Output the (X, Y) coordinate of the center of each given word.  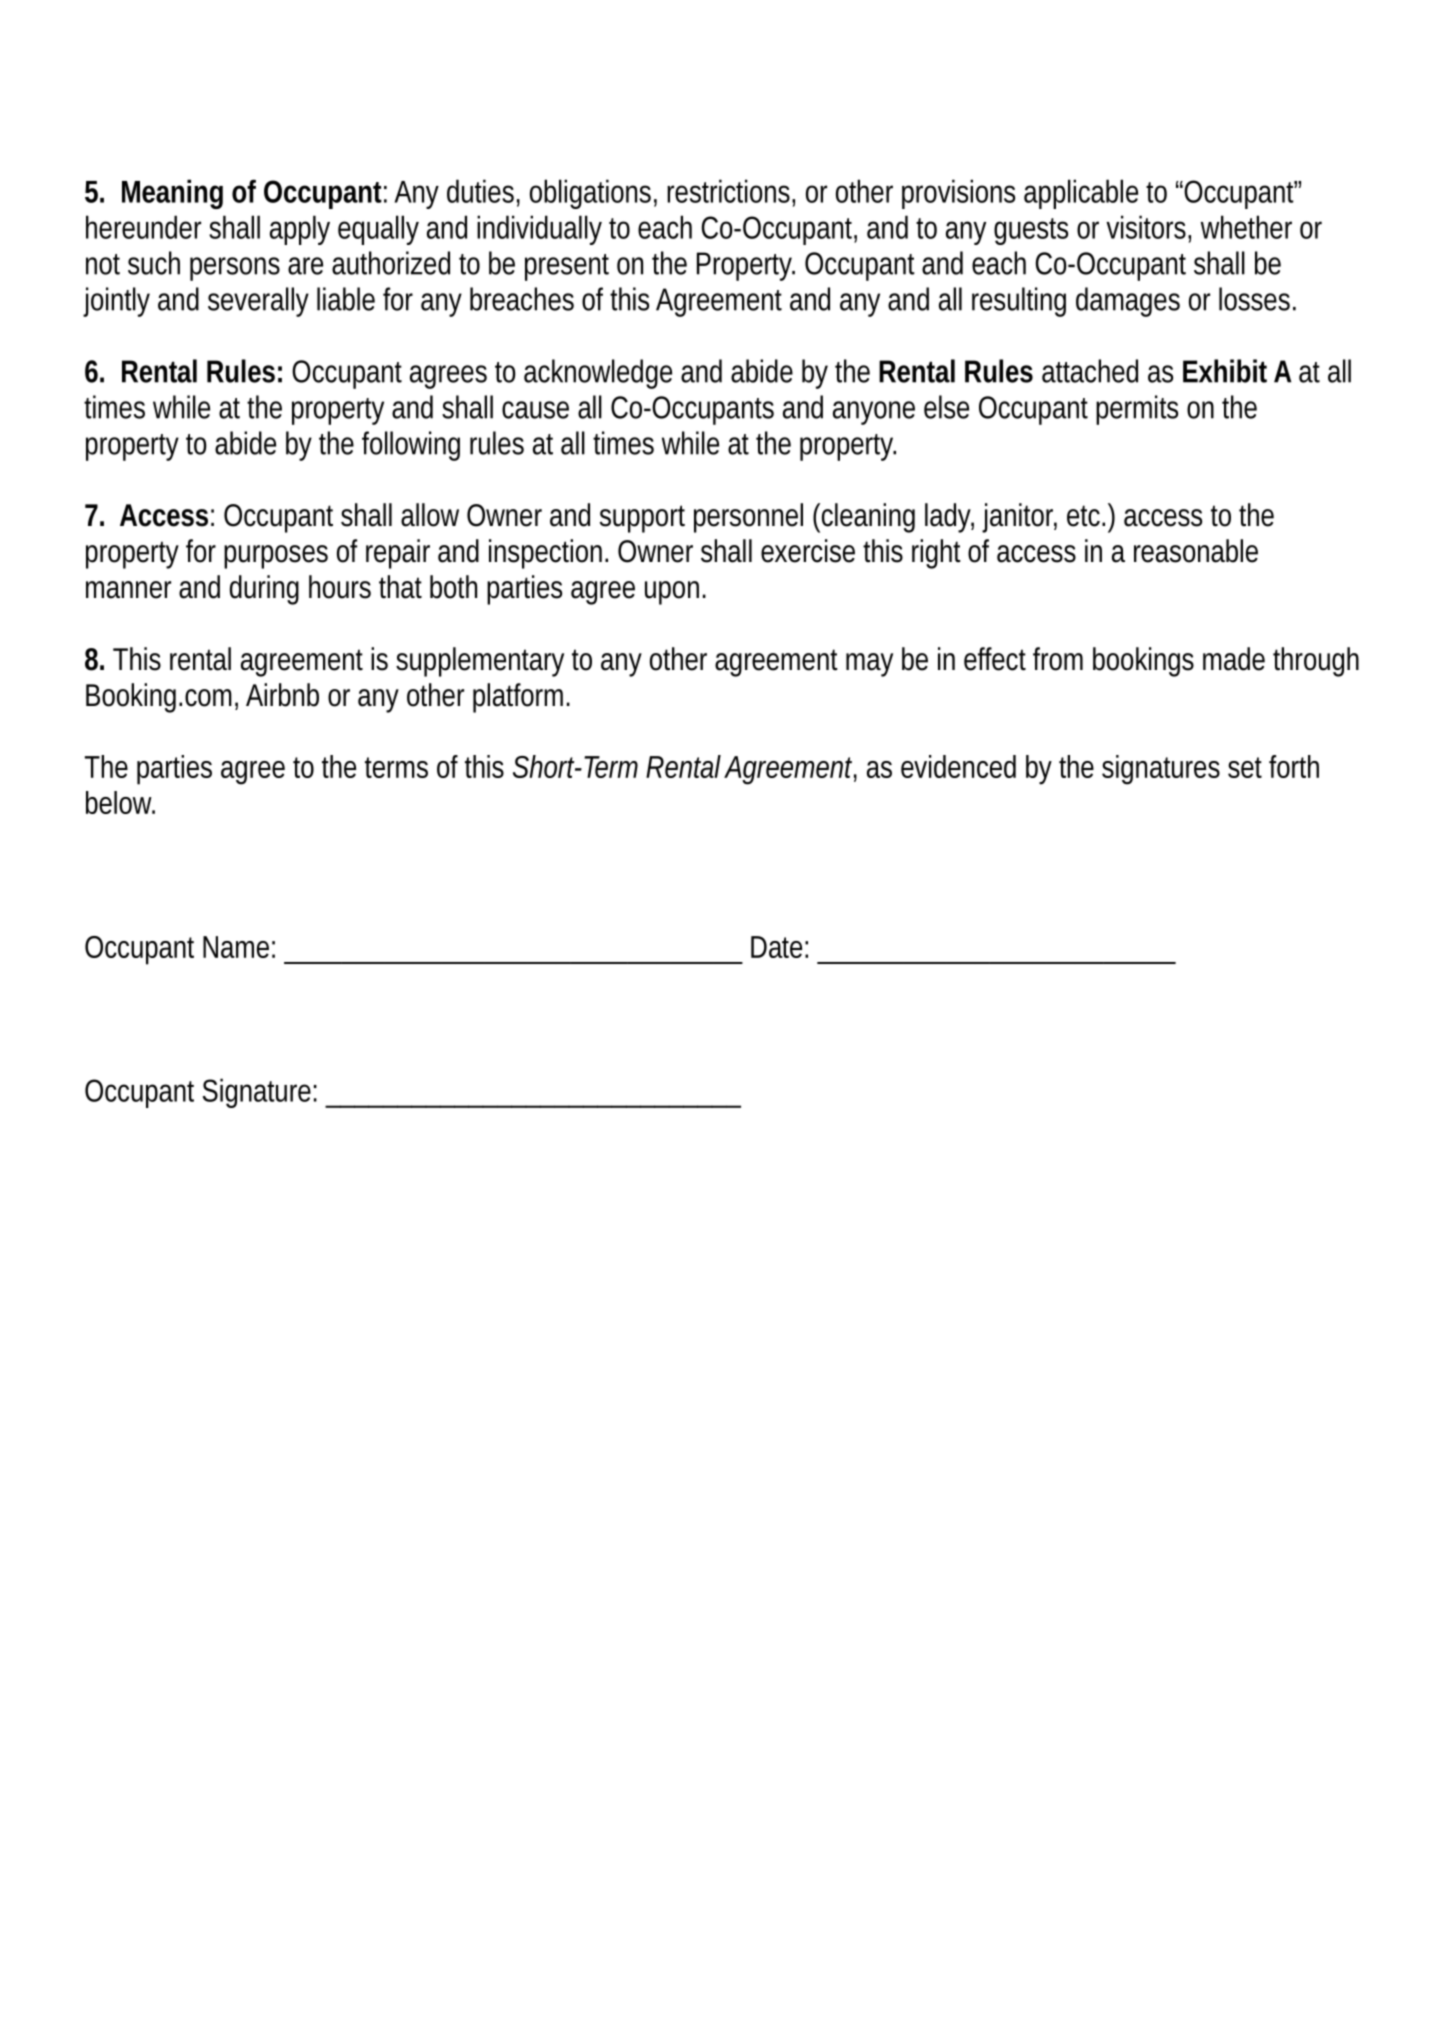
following (411, 446)
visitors (1146, 227)
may (869, 665)
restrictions (728, 191)
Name (236, 947)
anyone (874, 413)
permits (1137, 410)
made (1234, 659)
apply (300, 230)
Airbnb (282, 695)
